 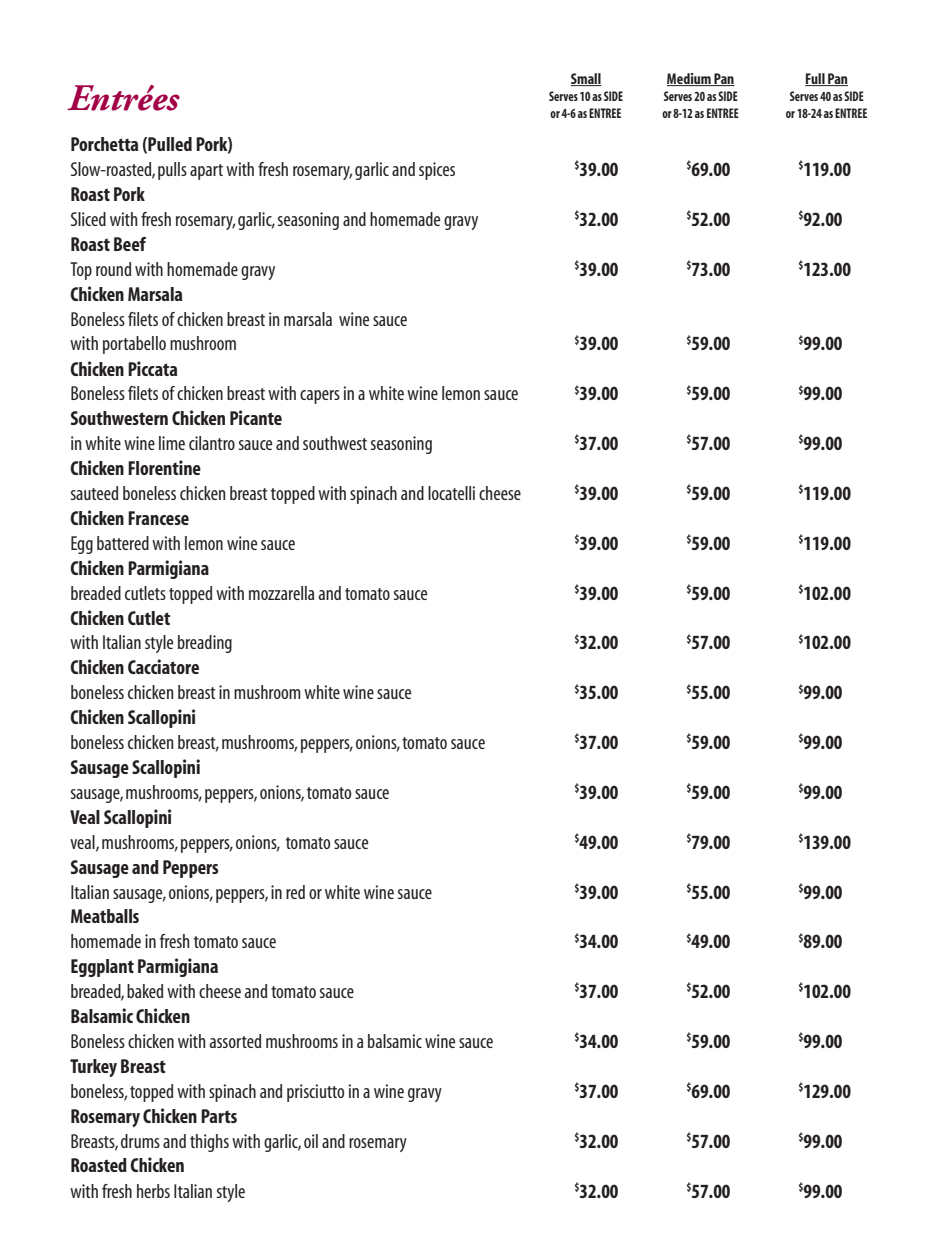 What do you see at coordinates (172, 443) in the image?
I see `lime` at bounding box center [172, 443].
